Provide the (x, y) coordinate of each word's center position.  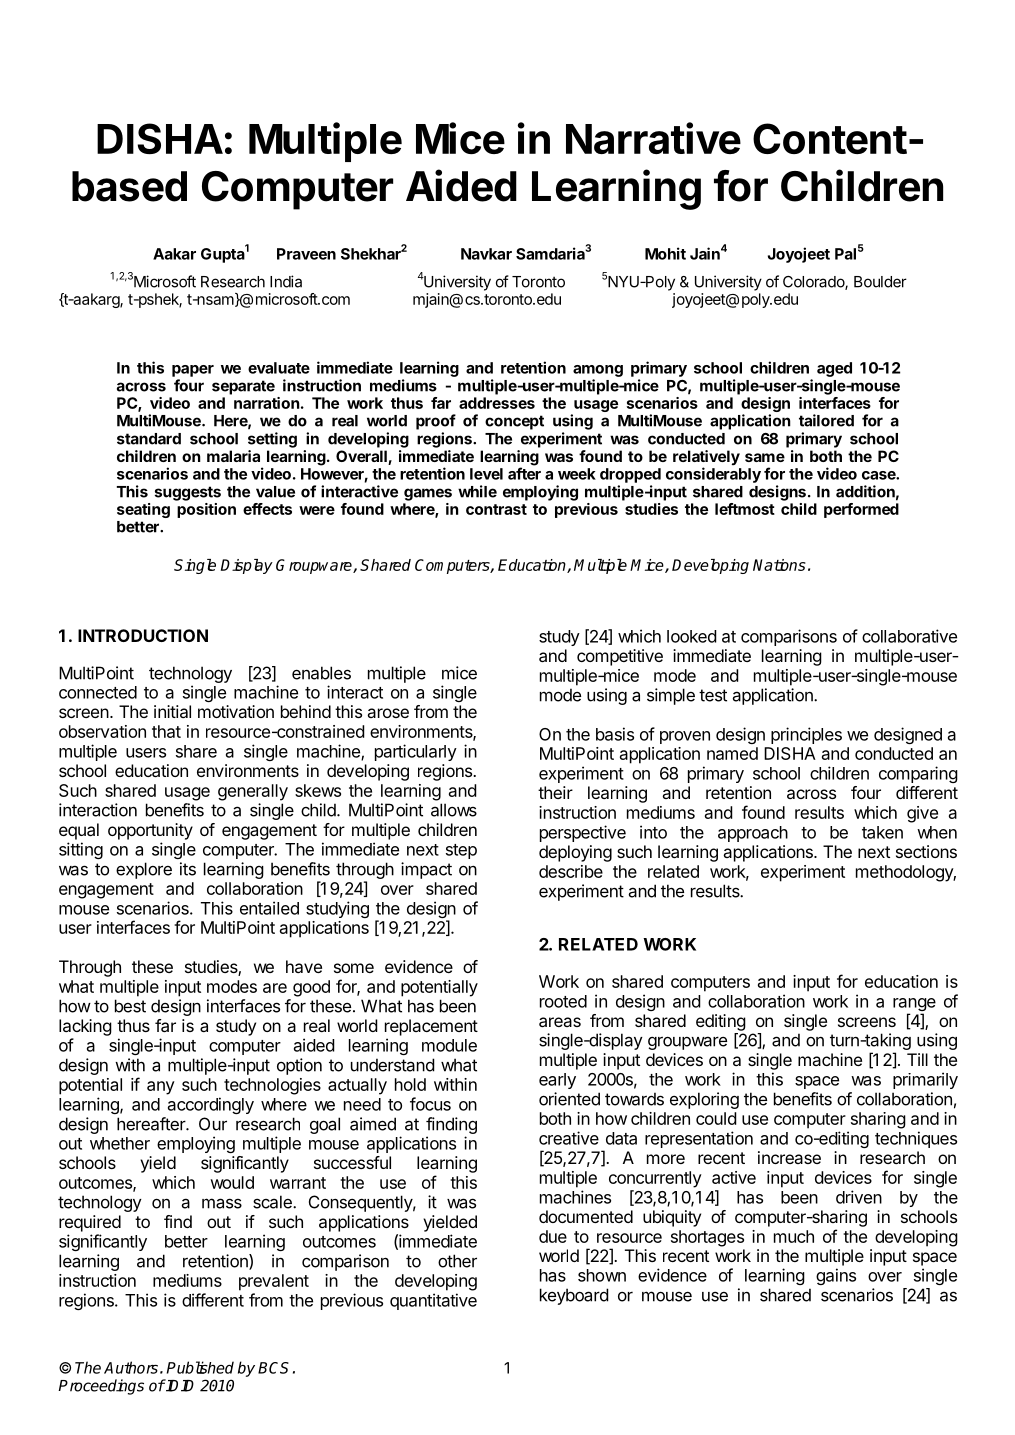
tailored (826, 420)
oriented (569, 1099)
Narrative (653, 138)
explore (144, 870)
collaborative (909, 636)
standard (149, 439)
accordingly (211, 1105)
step (461, 851)
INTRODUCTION (143, 635)
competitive (620, 657)
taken (882, 832)
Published (200, 1367)
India (286, 281)
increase (789, 1157)
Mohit (665, 253)
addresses (497, 403)
